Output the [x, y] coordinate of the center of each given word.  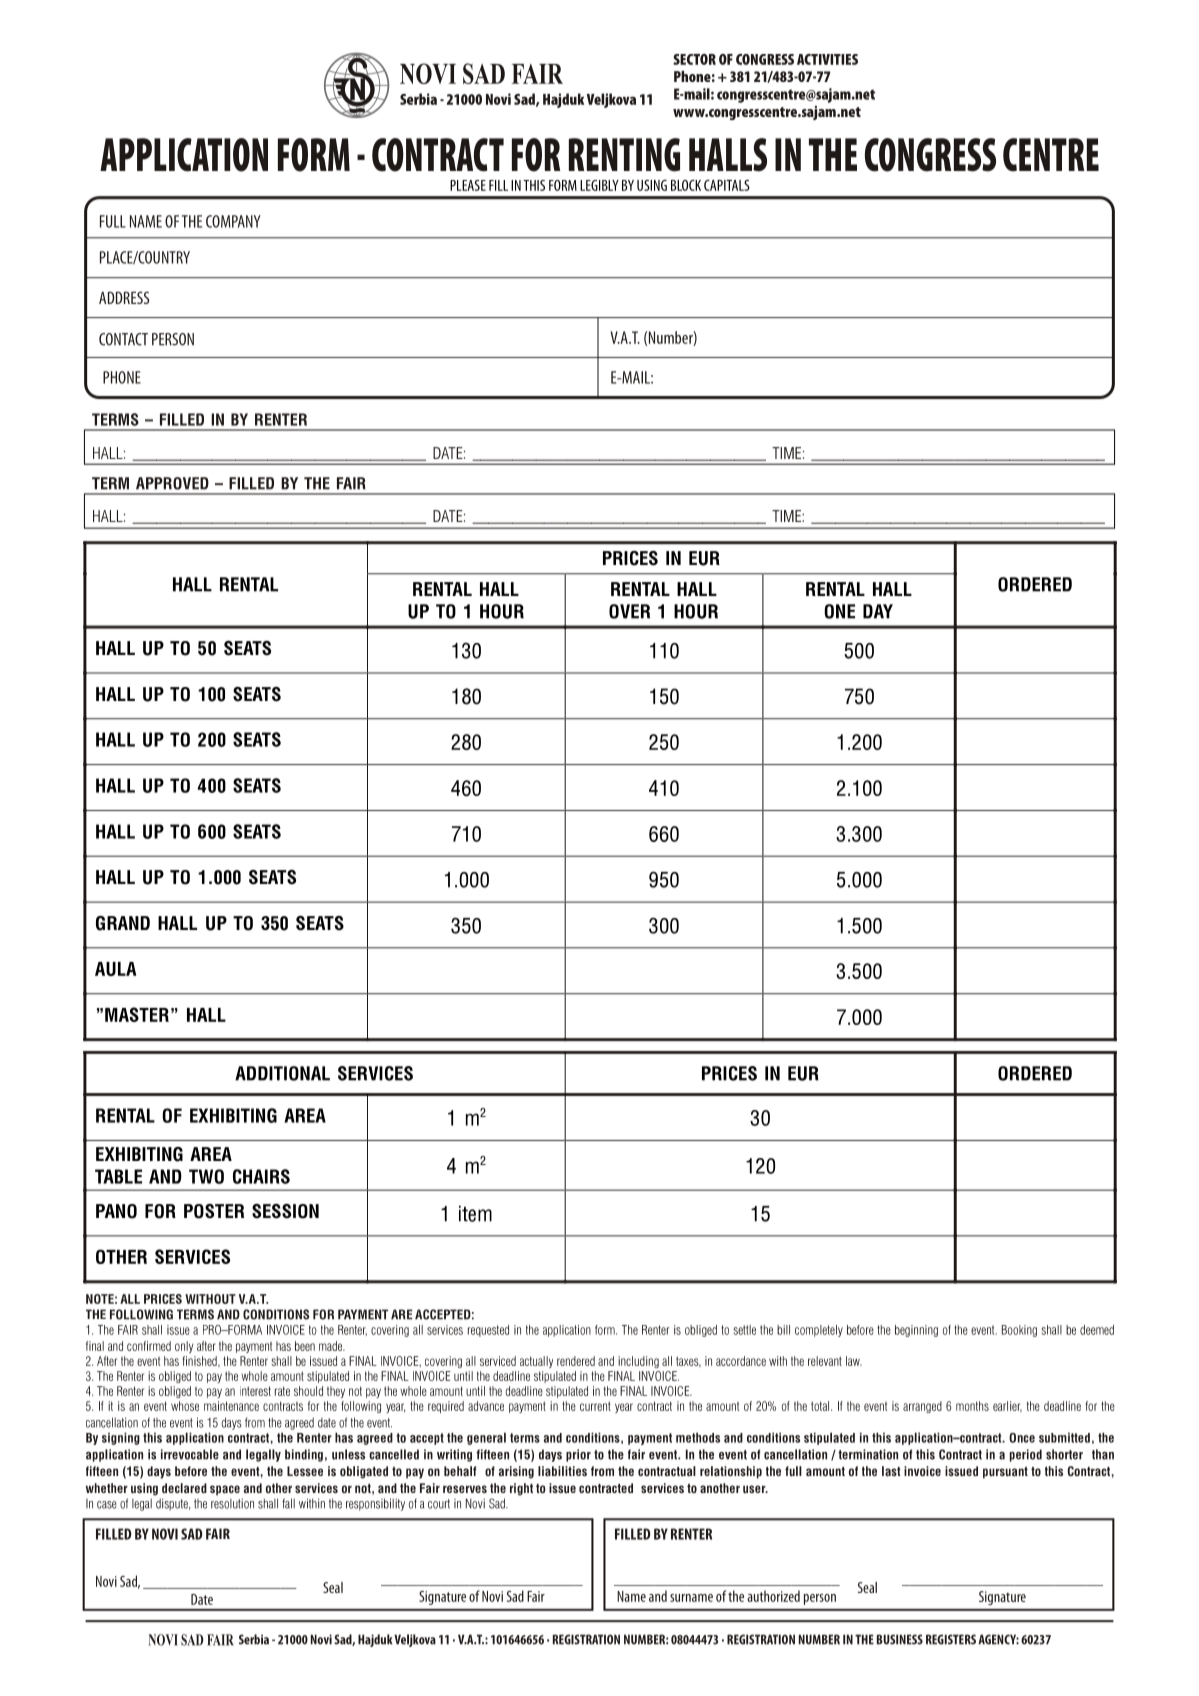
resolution [232, 1504]
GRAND [123, 923]
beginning [916, 1331]
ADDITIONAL [282, 1073]
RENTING [624, 155]
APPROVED [172, 483]
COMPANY [233, 221]
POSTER [214, 1211]
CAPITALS [727, 185]
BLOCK [686, 185]
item [475, 1213]
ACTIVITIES [827, 59]
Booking [1019, 1331]
